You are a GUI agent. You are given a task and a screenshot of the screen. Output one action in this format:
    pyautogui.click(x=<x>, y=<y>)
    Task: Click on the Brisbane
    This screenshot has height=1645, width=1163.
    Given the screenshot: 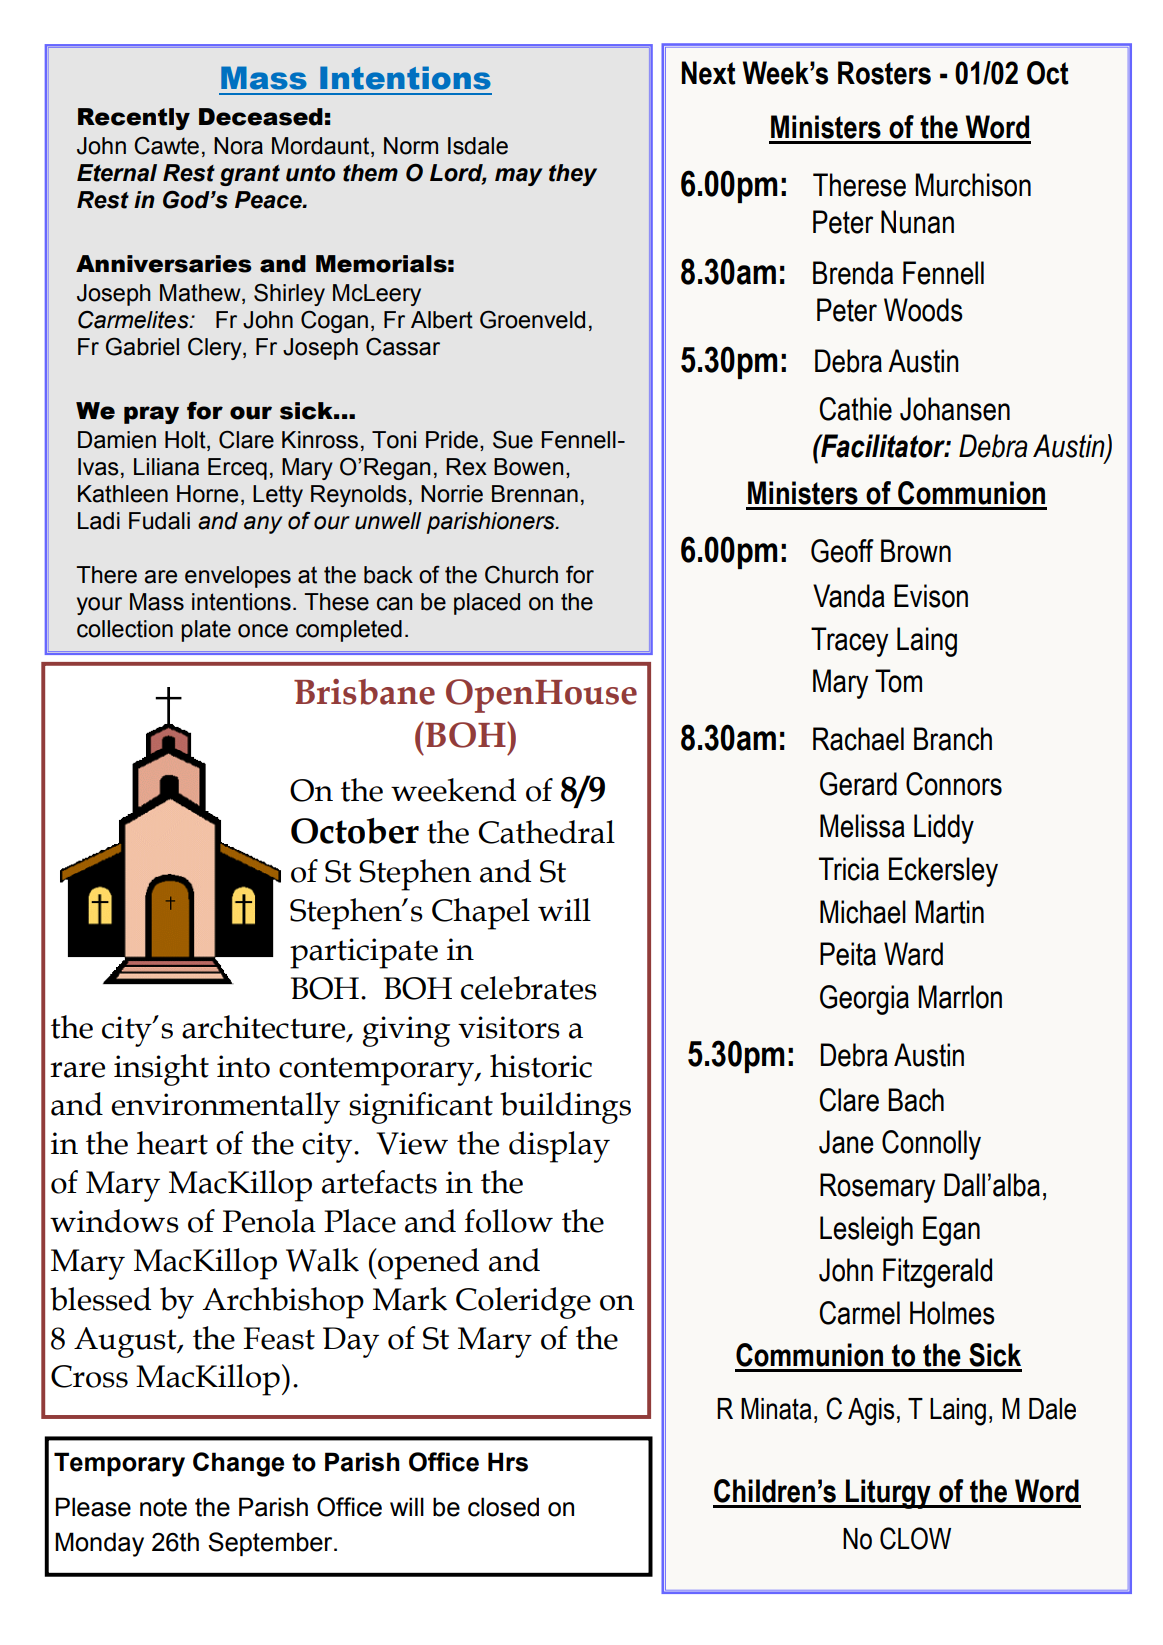 What is the action you would take?
    pyautogui.click(x=364, y=692)
